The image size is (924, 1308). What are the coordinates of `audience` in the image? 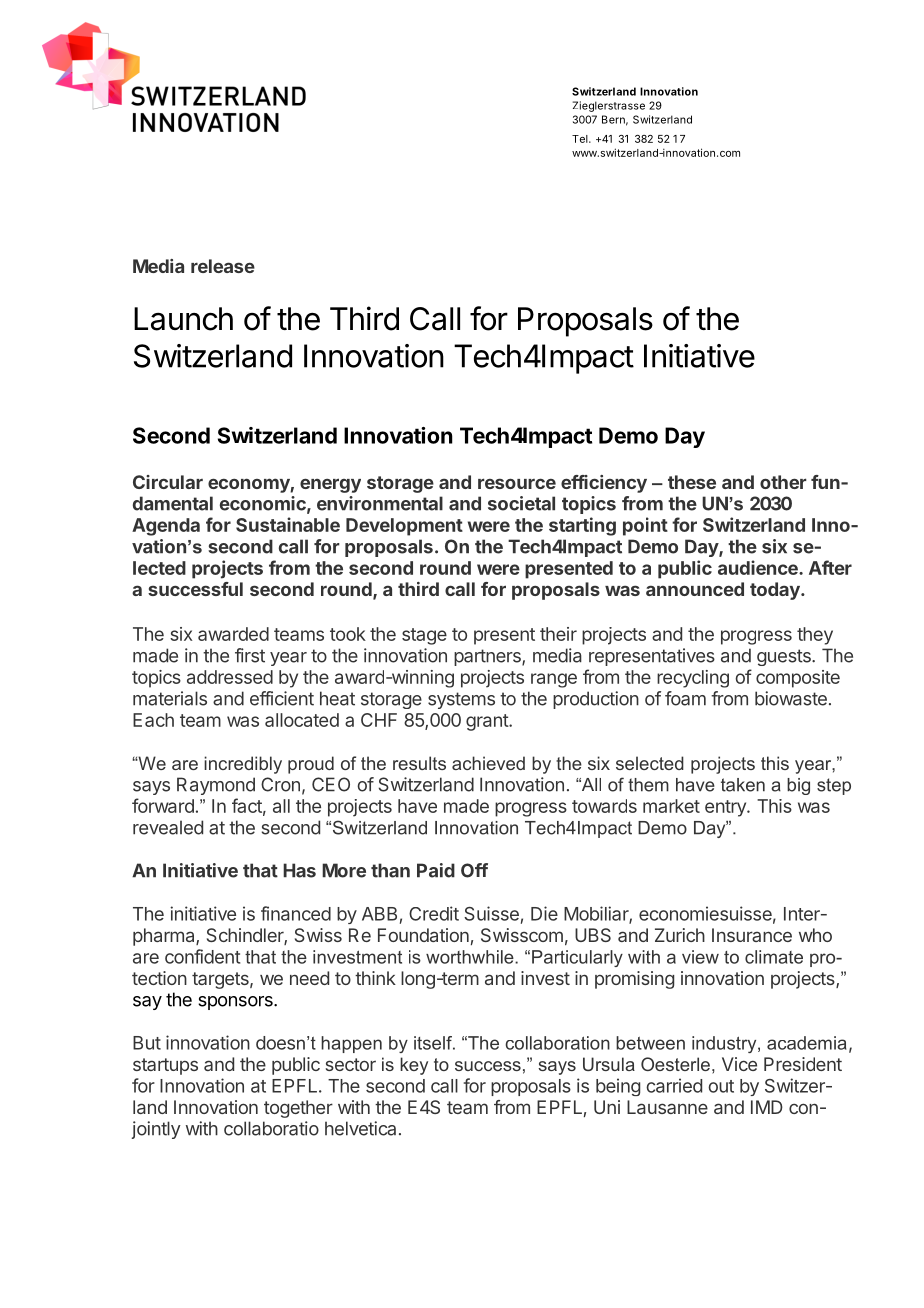 It's located at (759, 567).
